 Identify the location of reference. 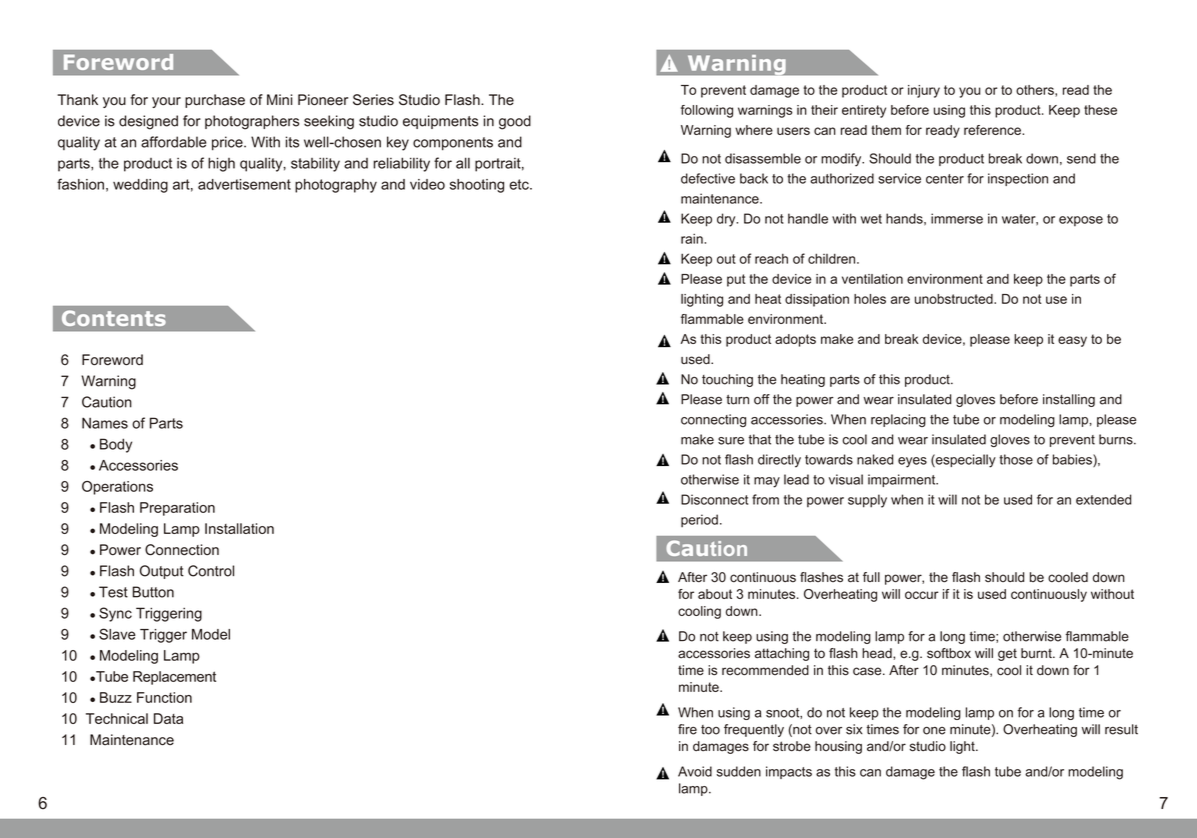
(993, 130).
